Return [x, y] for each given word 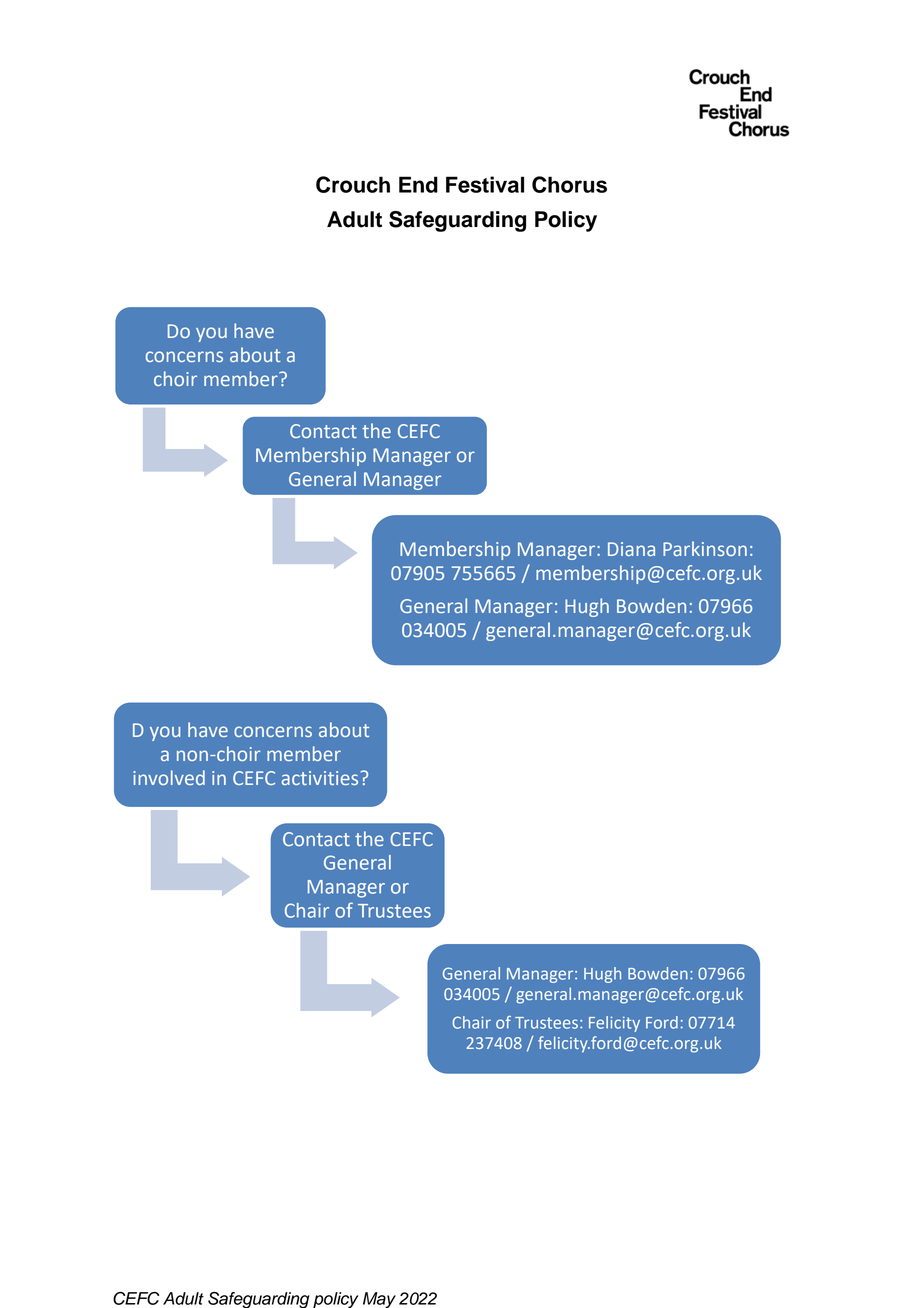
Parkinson [705, 548]
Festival [485, 184]
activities [320, 778]
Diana [631, 549]
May [379, 1300]
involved [169, 777]
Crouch [353, 184]
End [418, 184]
